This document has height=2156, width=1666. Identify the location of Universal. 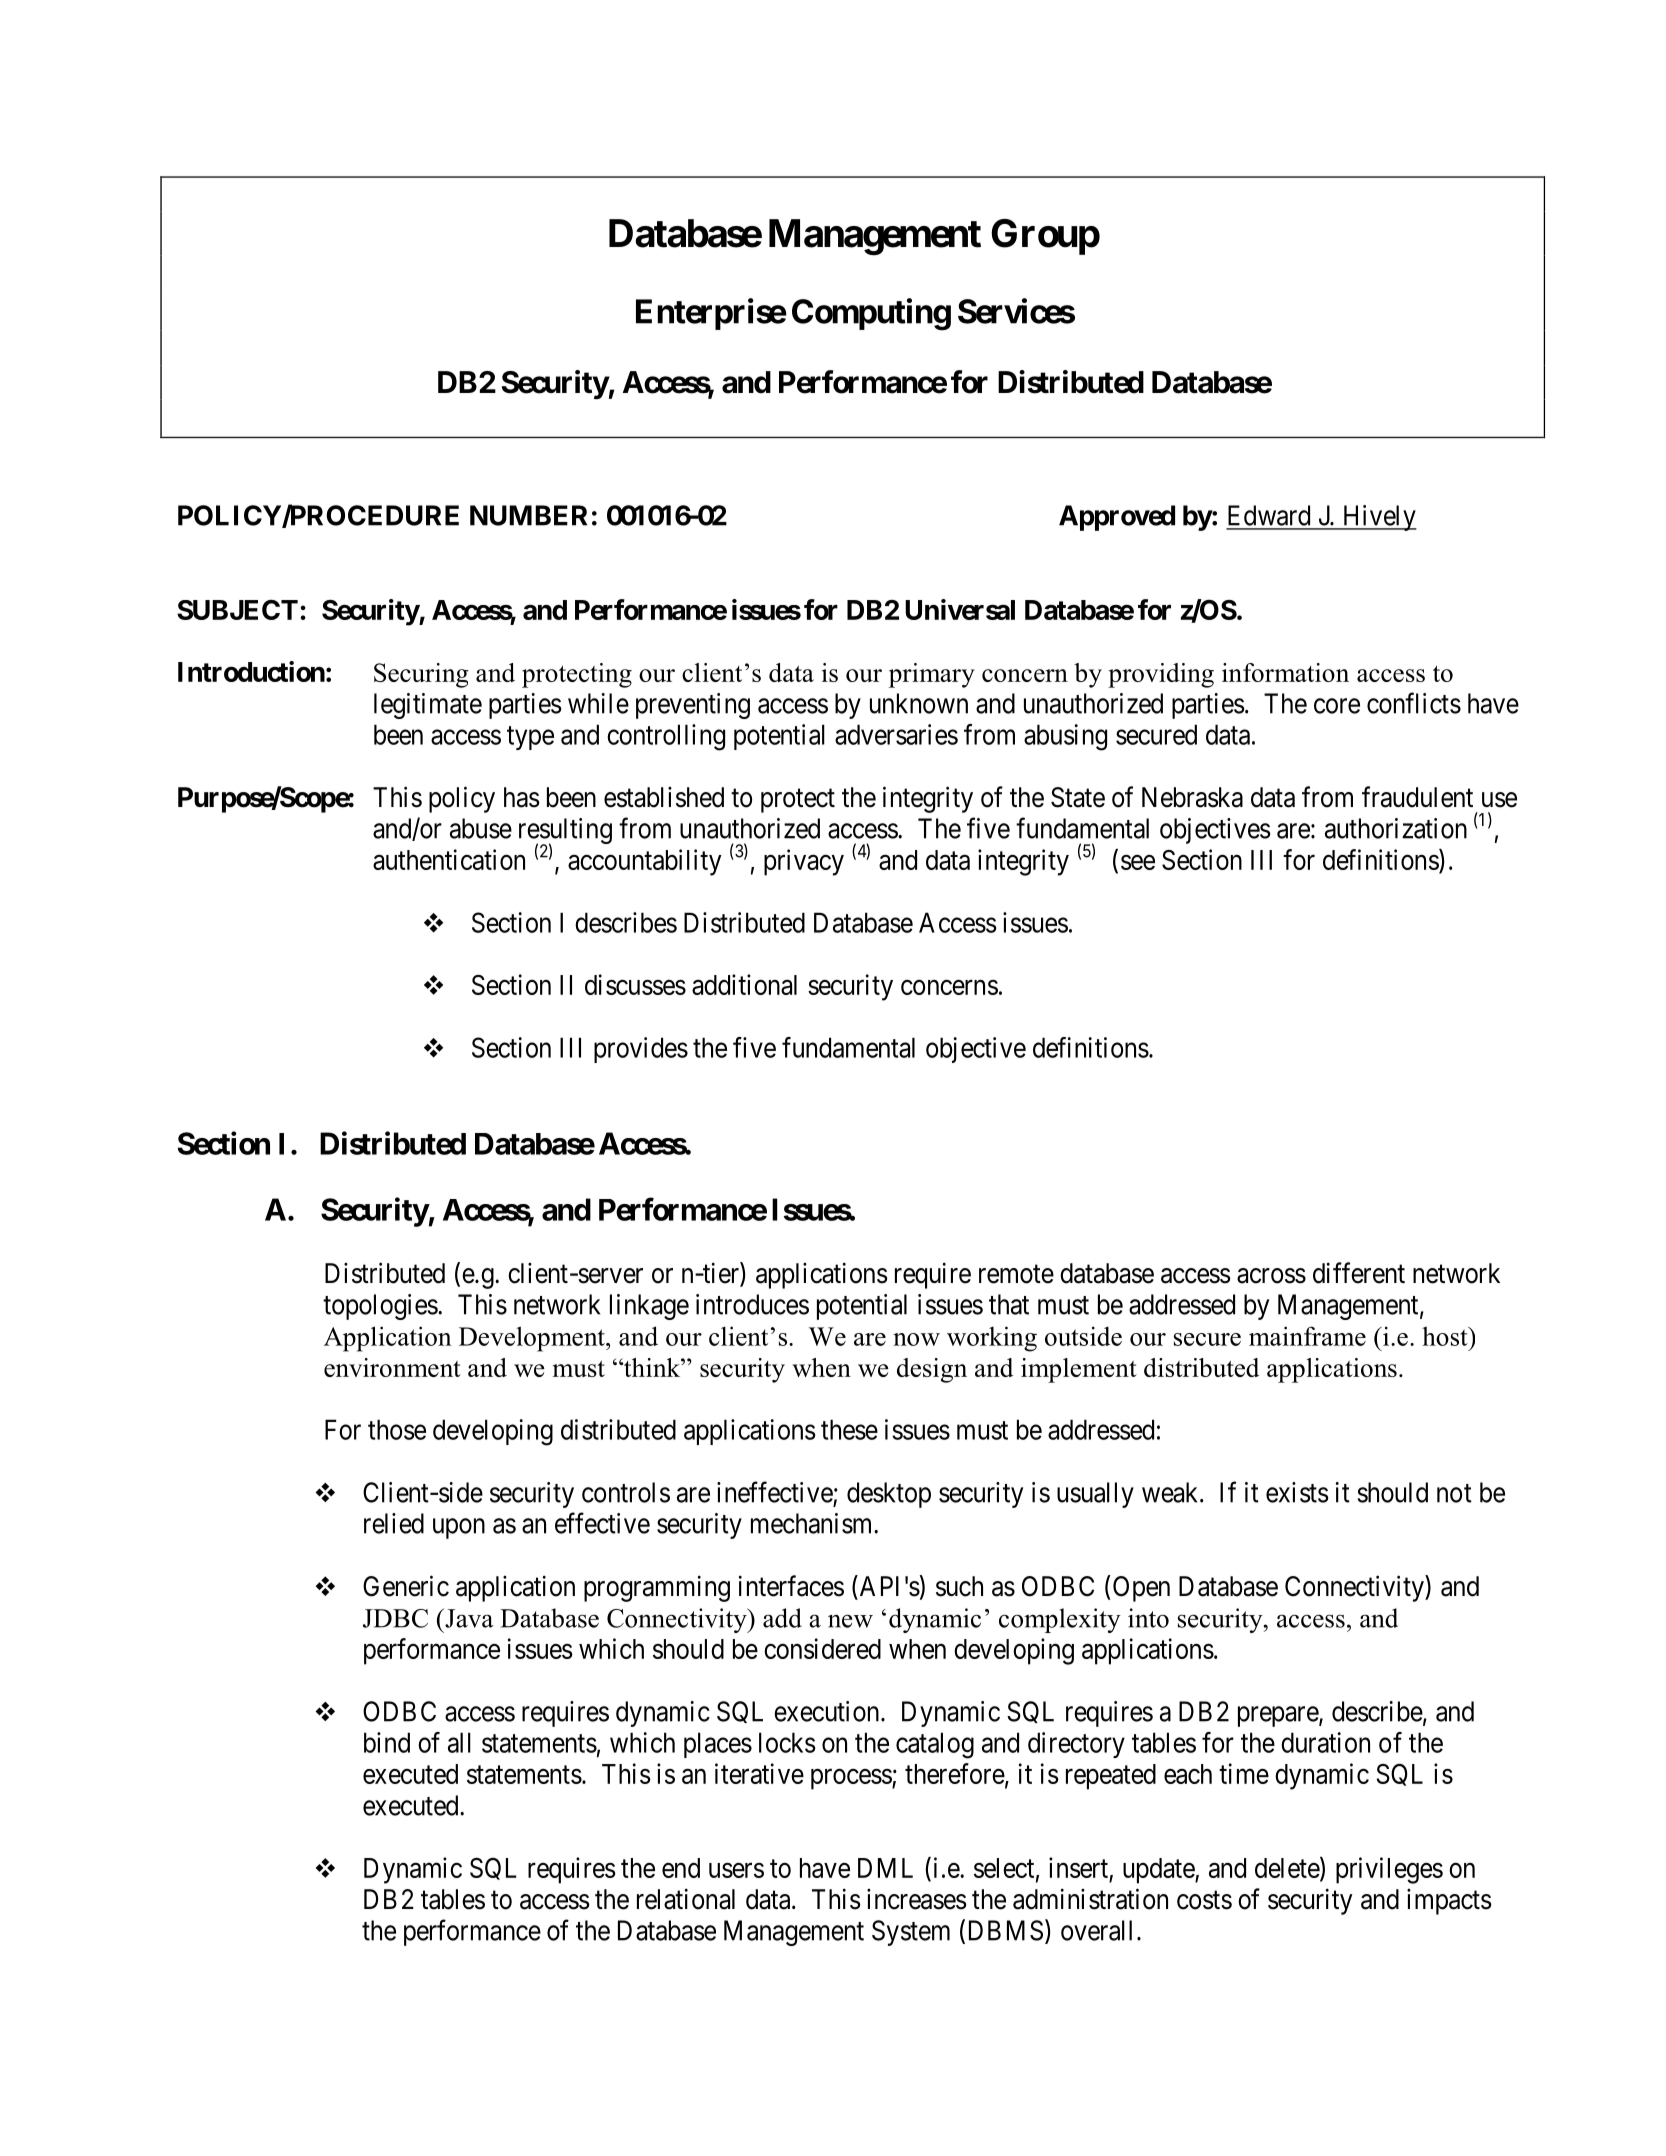
(960, 609).
